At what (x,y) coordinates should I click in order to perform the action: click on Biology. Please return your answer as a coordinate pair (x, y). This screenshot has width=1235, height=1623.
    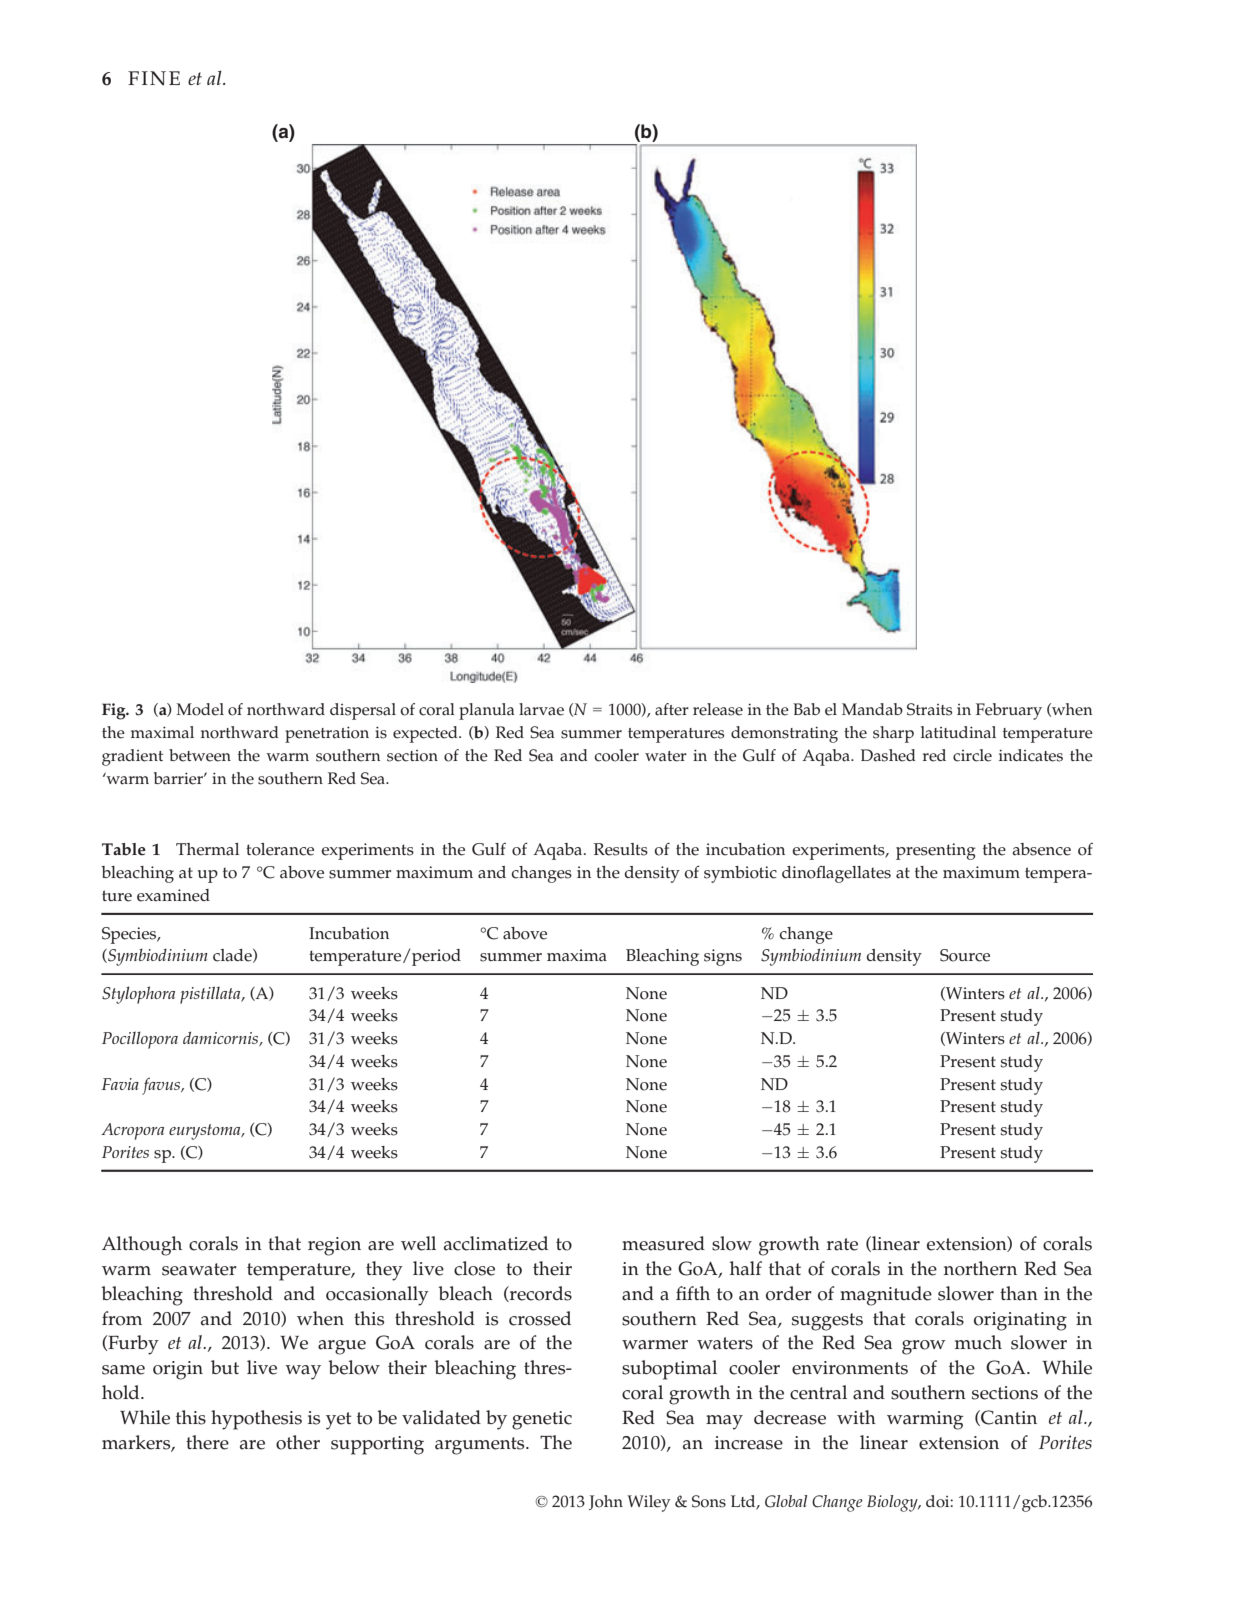
    Looking at the image, I should click on (893, 1503).
